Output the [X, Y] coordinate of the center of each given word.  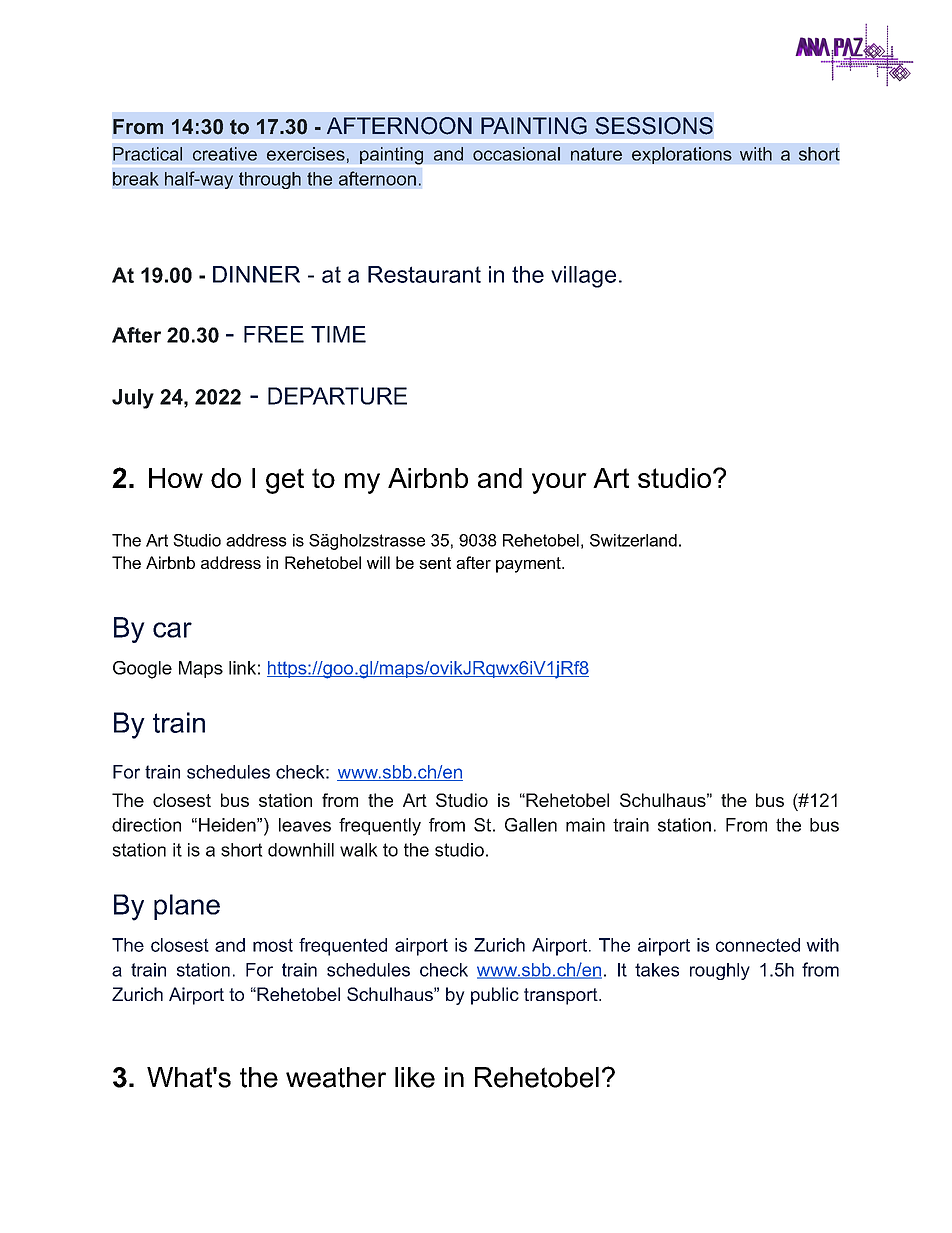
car [172, 630]
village [583, 277]
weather [336, 1077]
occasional [516, 154]
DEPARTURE [337, 396]
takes [657, 970]
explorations [682, 155]
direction [146, 825]
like [415, 1077]
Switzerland [633, 540]
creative [225, 154]
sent [435, 563]
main [585, 825]
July [133, 399]
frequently [380, 827]
